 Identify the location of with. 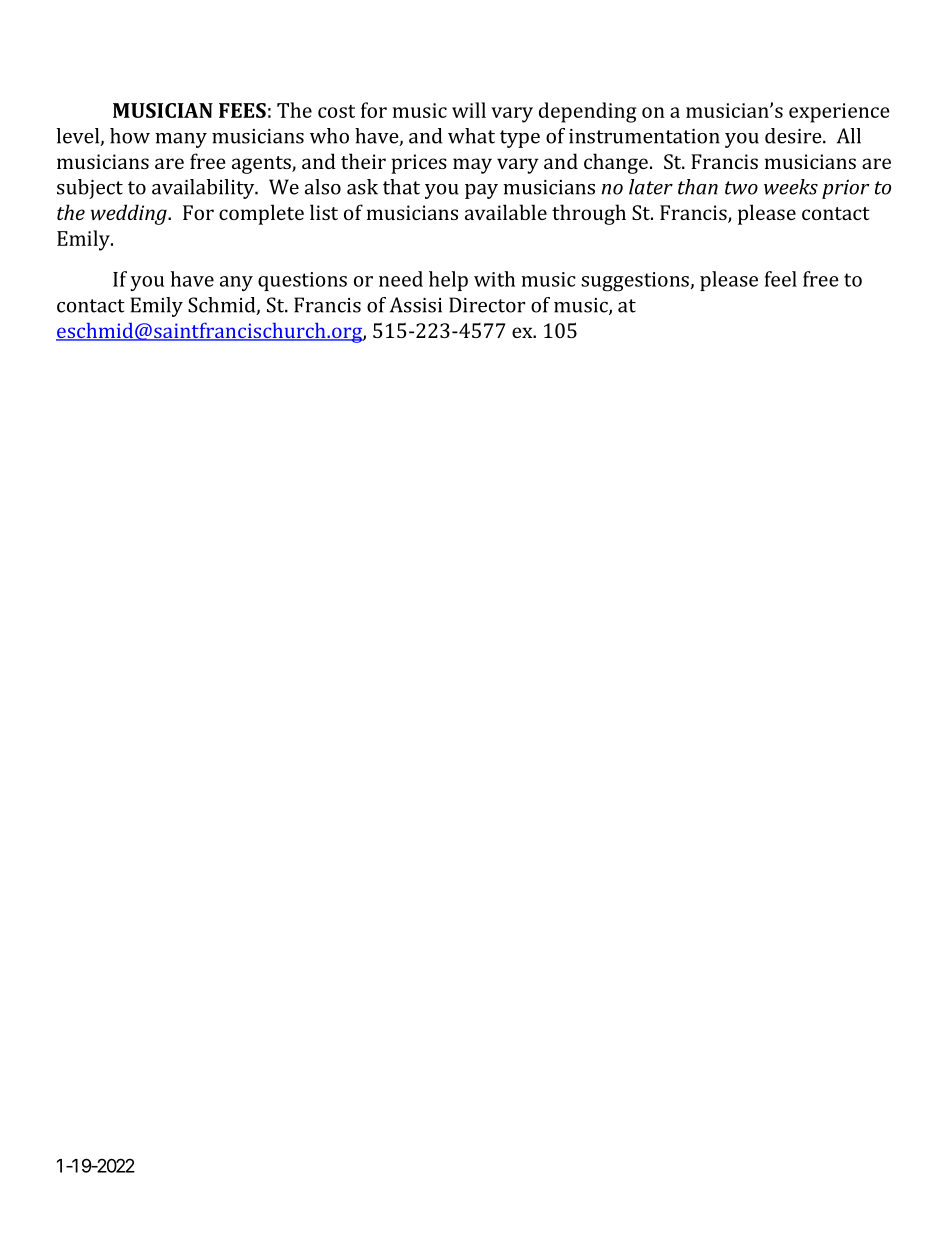
(494, 279).
